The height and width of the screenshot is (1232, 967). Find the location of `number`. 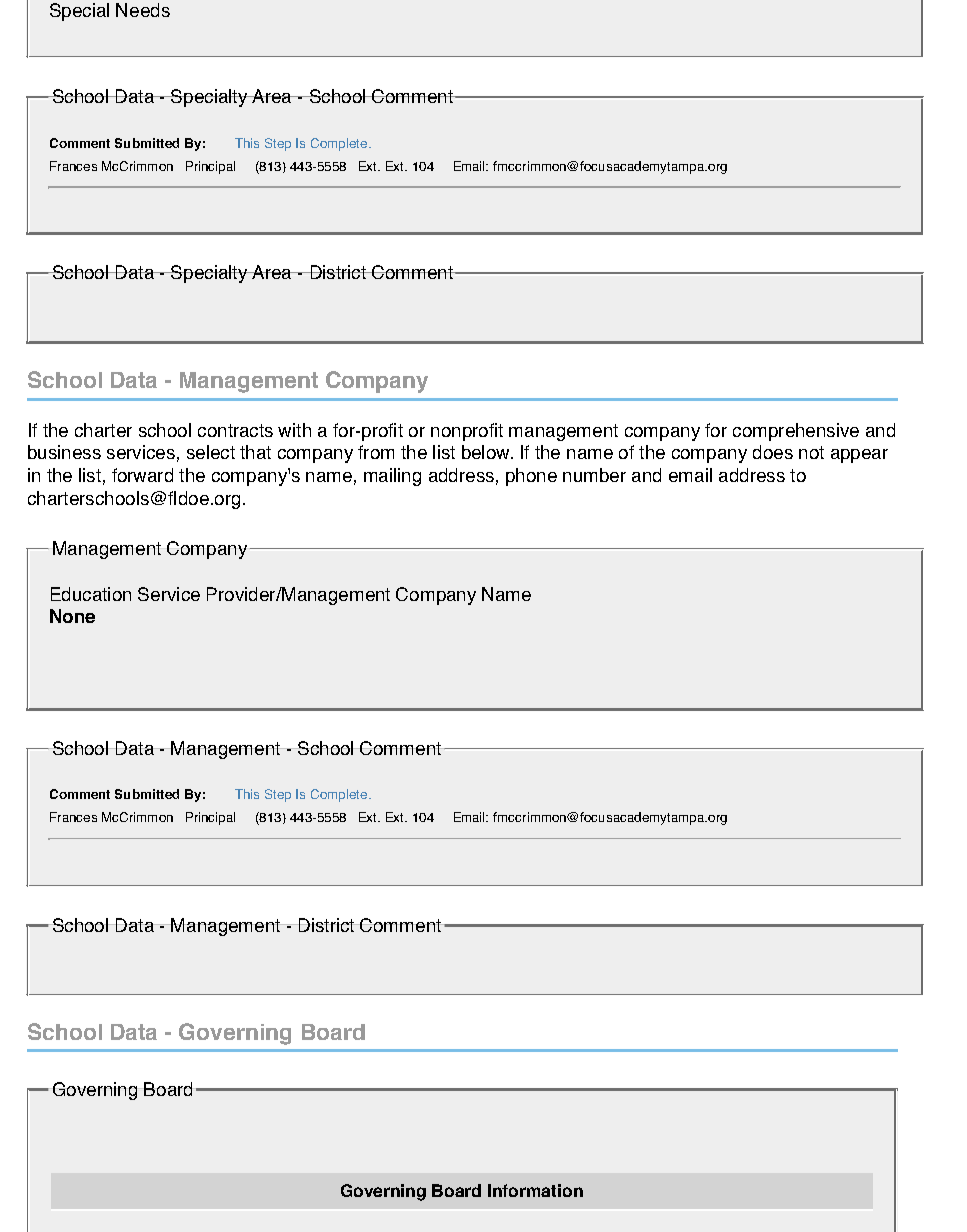

number is located at coordinates (594, 475).
